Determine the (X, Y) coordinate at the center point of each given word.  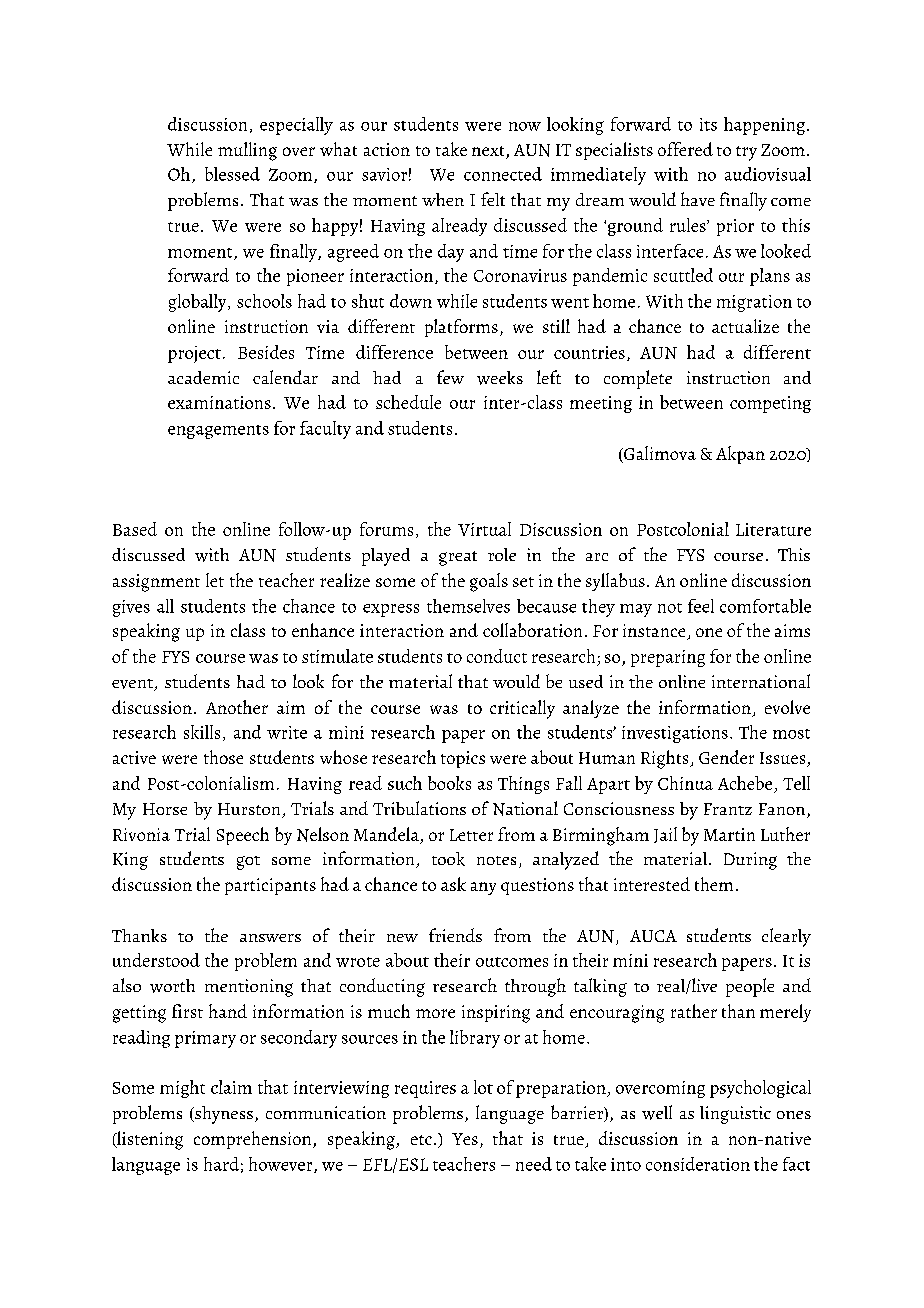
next (489, 152)
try (746, 153)
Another (237, 707)
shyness (223, 1115)
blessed (232, 174)
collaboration (532, 630)
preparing (668, 658)
